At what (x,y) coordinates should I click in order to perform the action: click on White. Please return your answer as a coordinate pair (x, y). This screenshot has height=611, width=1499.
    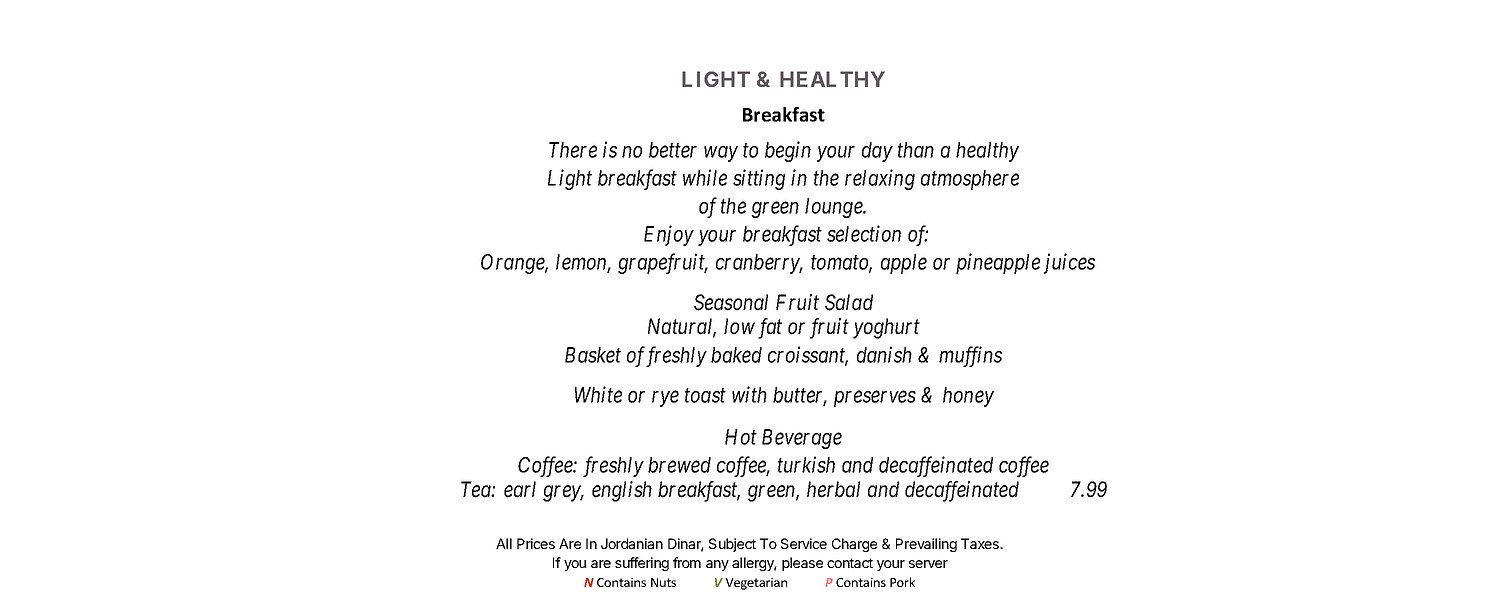
    Looking at the image, I should click on (598, 394).
